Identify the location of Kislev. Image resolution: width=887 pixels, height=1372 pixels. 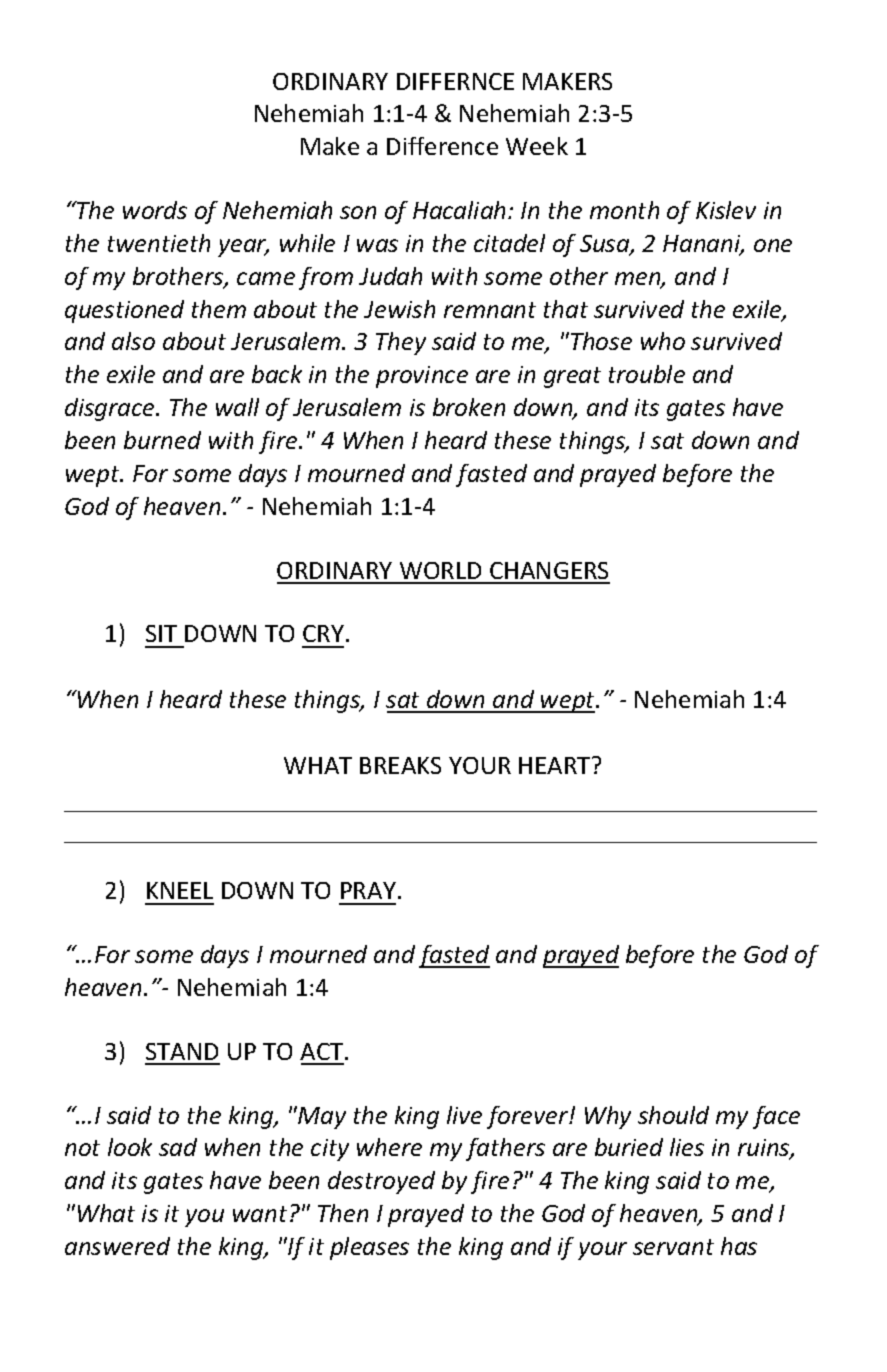
(726, 210).
